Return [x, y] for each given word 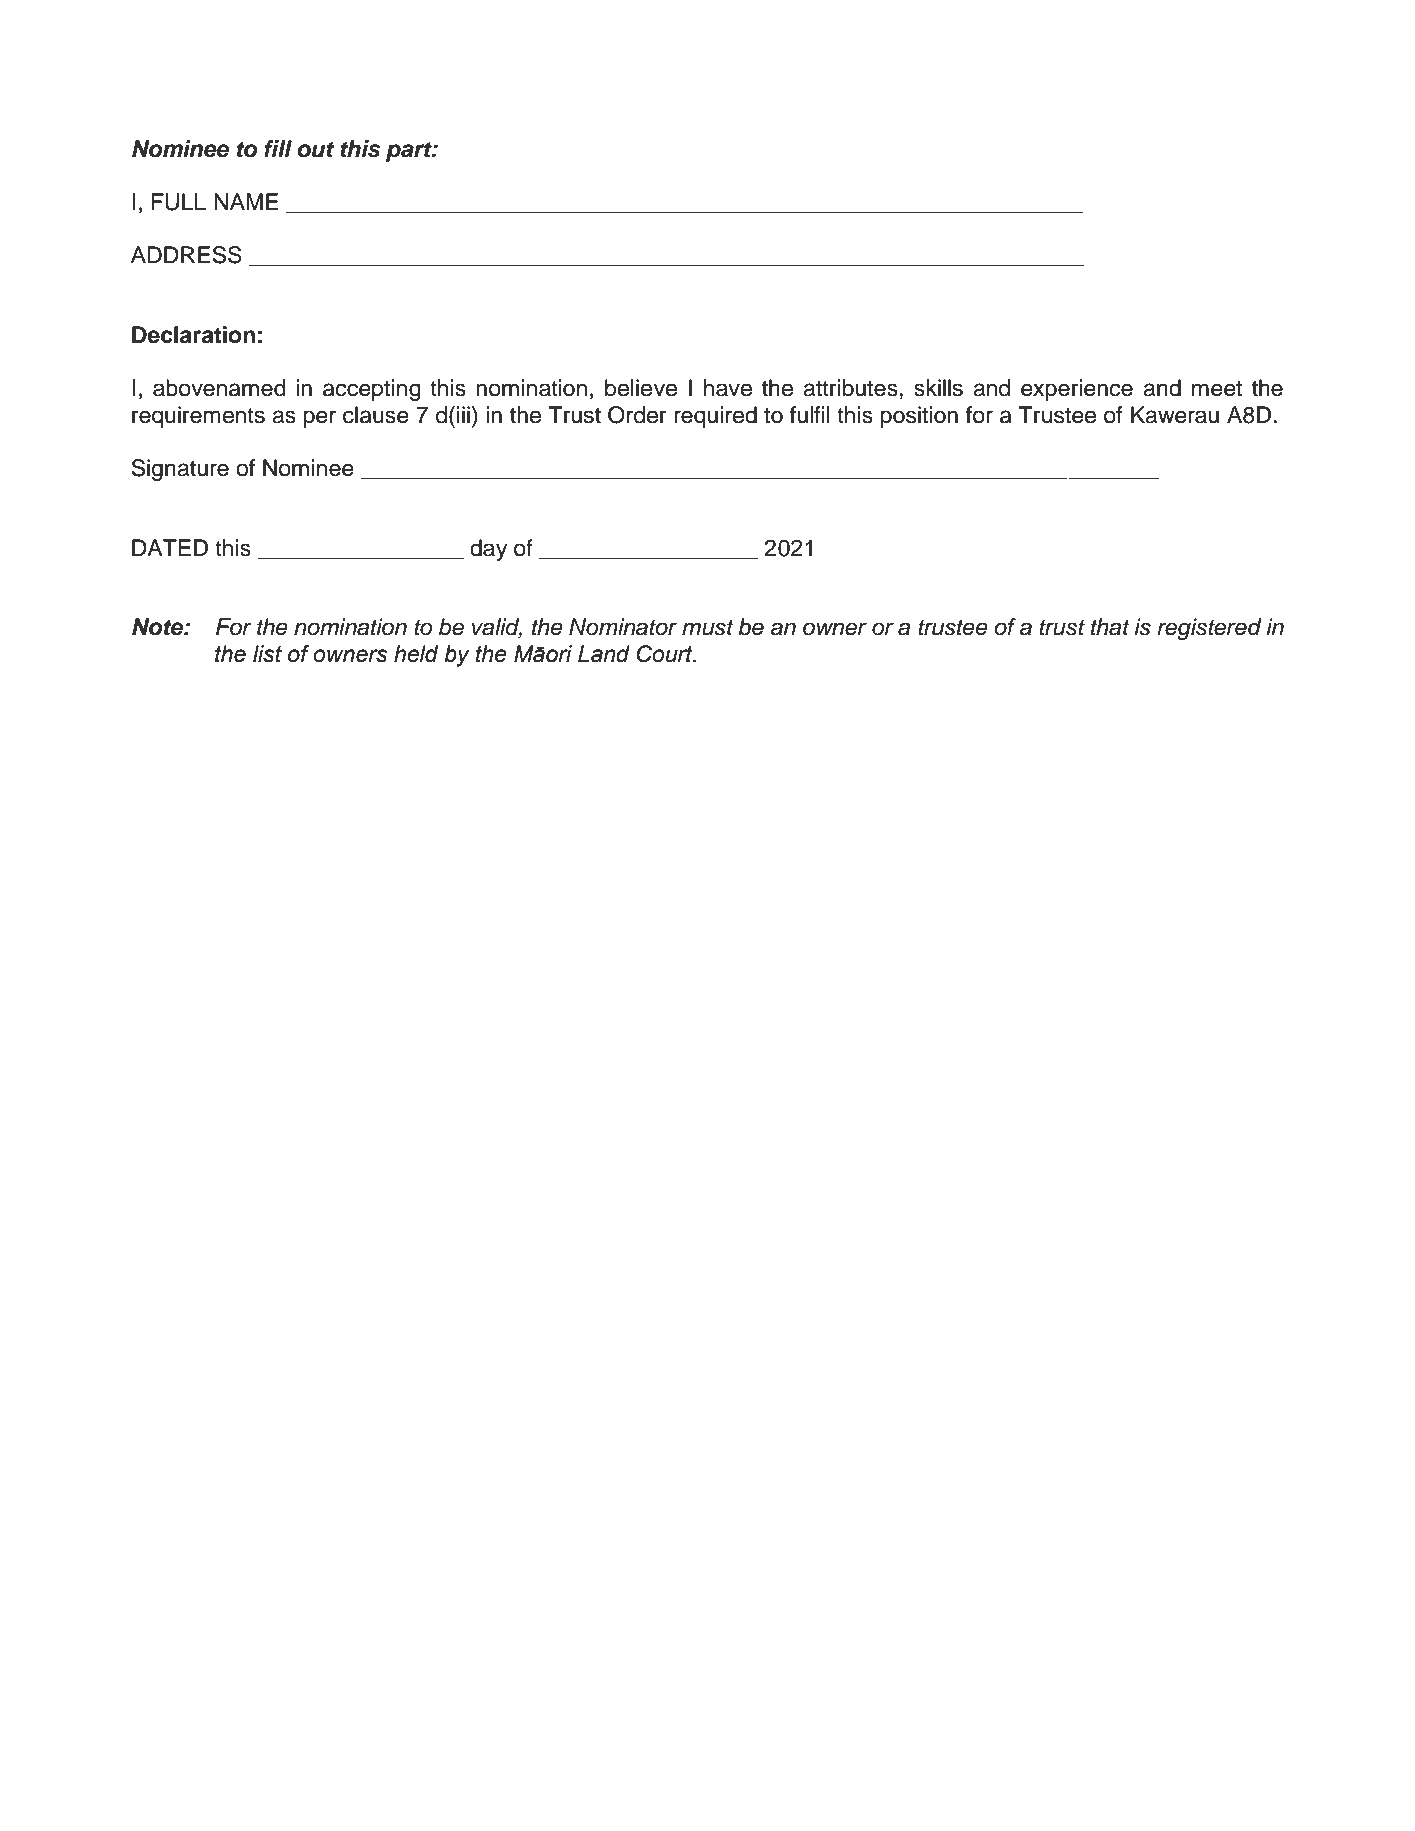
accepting [372, 390]
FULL [179, 202]
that [1110, 627]
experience [1077, 390]
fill [278, 148]
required [715, 417]
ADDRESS [186, 255]
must [708, 628]
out [315, 149]
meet [1217, 389]
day [488, 550]
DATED [170, 547]
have [728, 388]
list [267, 654]
